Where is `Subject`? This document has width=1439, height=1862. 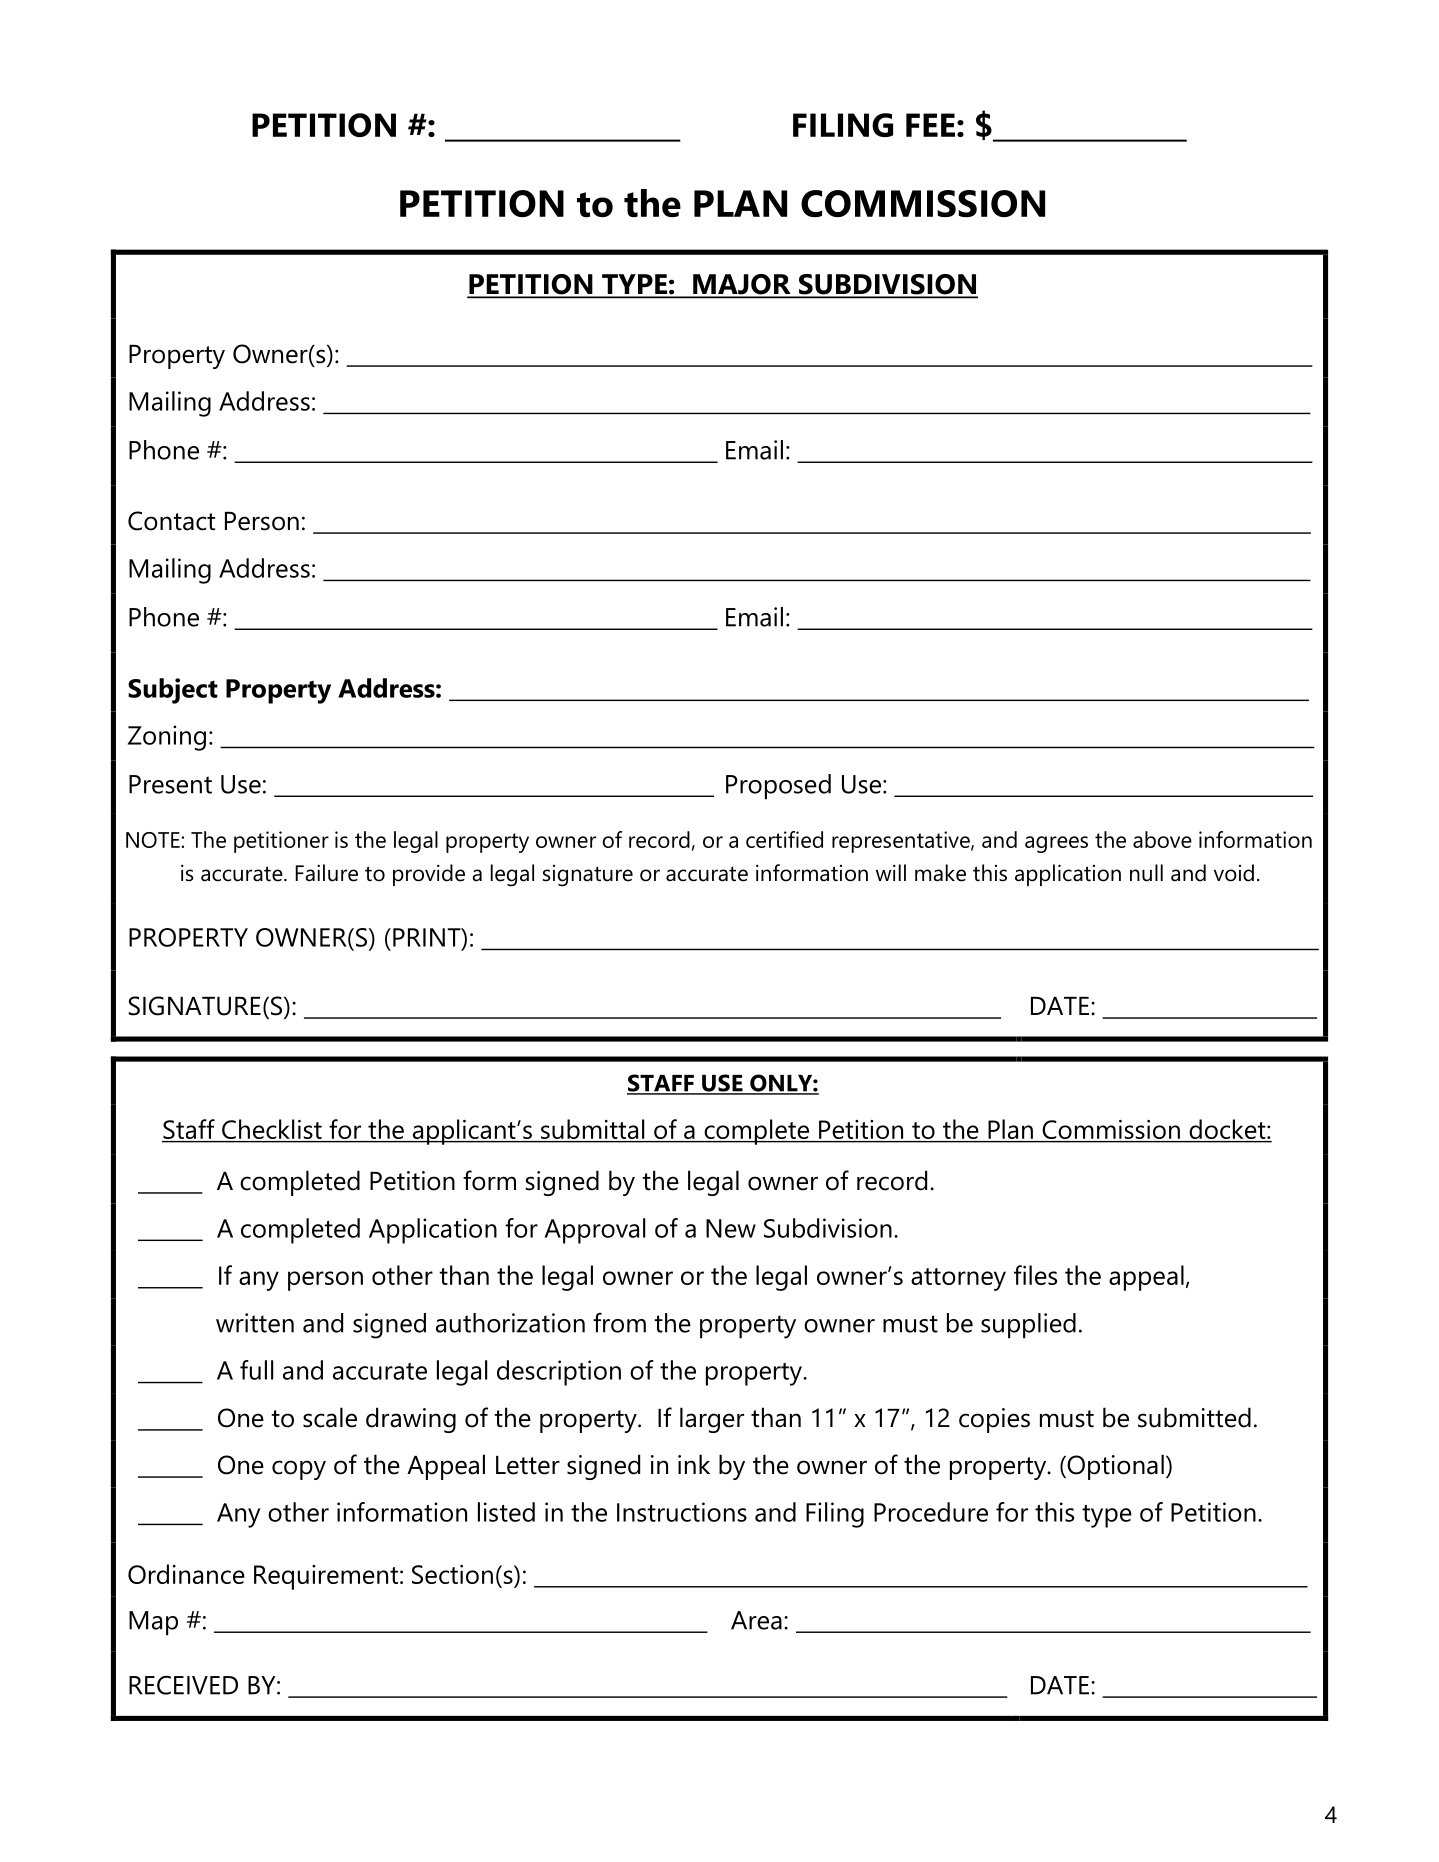
Subject is located at coordinates (173, 691).
